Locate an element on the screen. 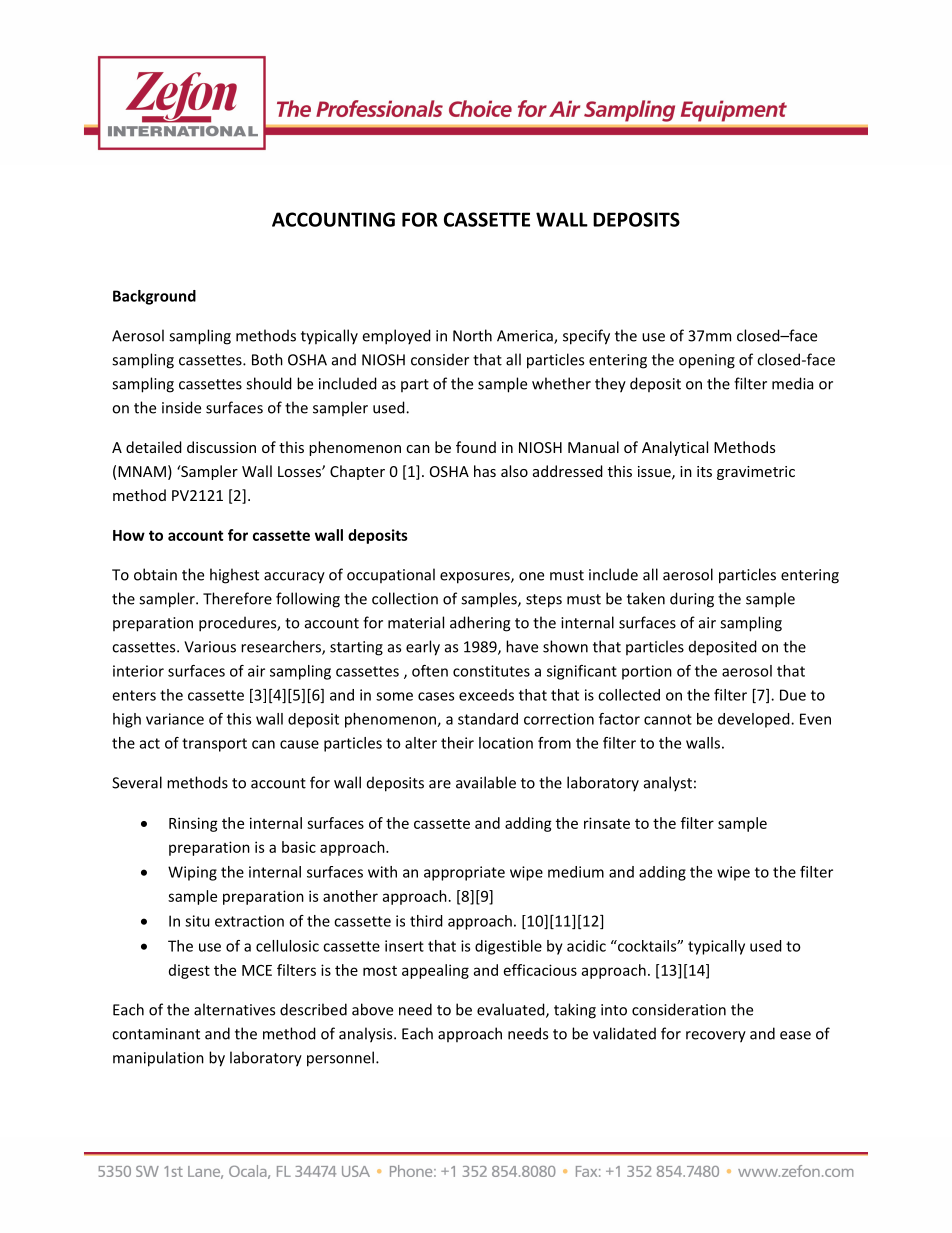 Image resolution: width=952 pixels, height=1233 pixels. available is located at coordinates (486, 782).
